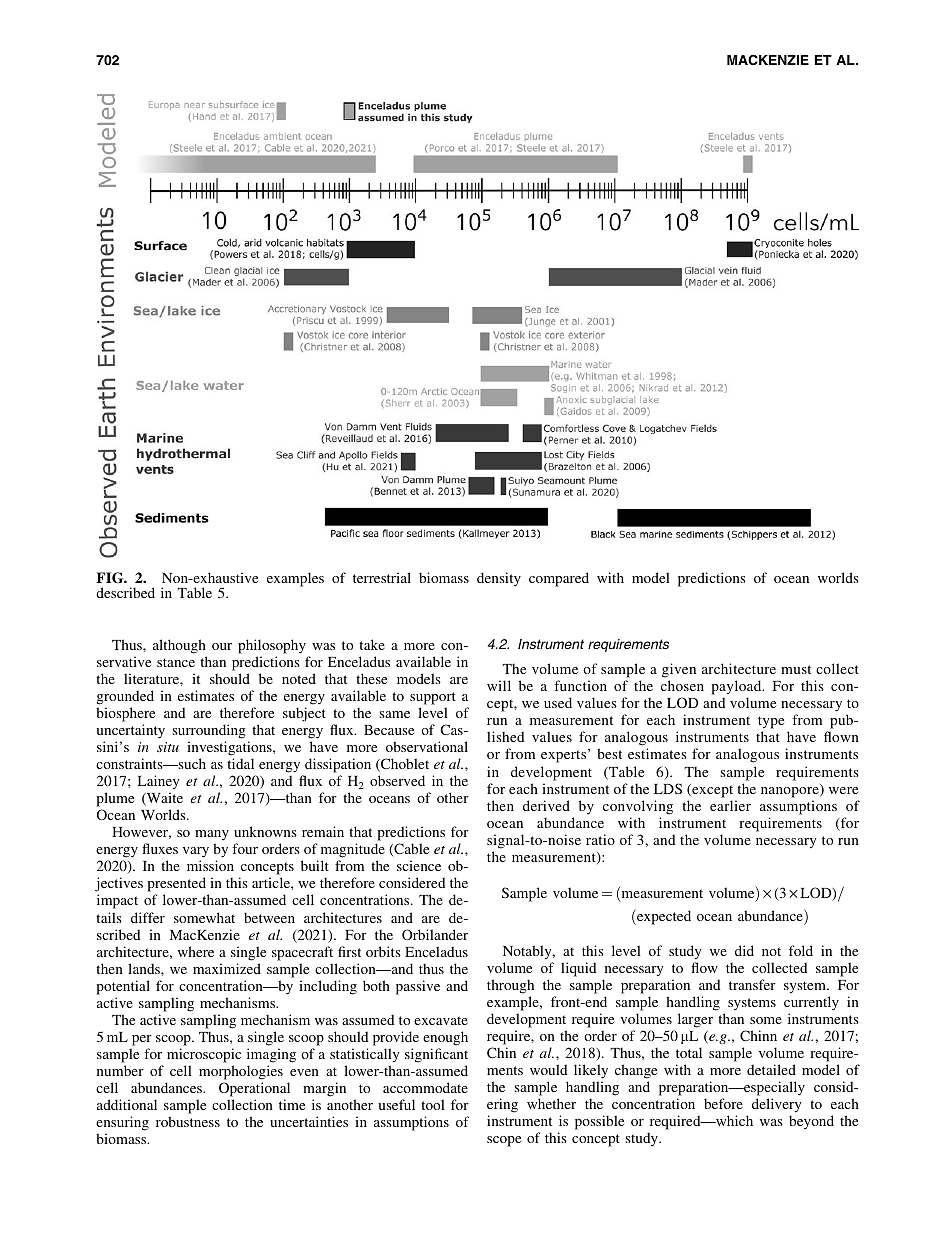 This screenshot has width=952, height=1233. What do you see at coordinates (796, 669) in the screenshot?
I see `must` at bounding box center [796, 669].
